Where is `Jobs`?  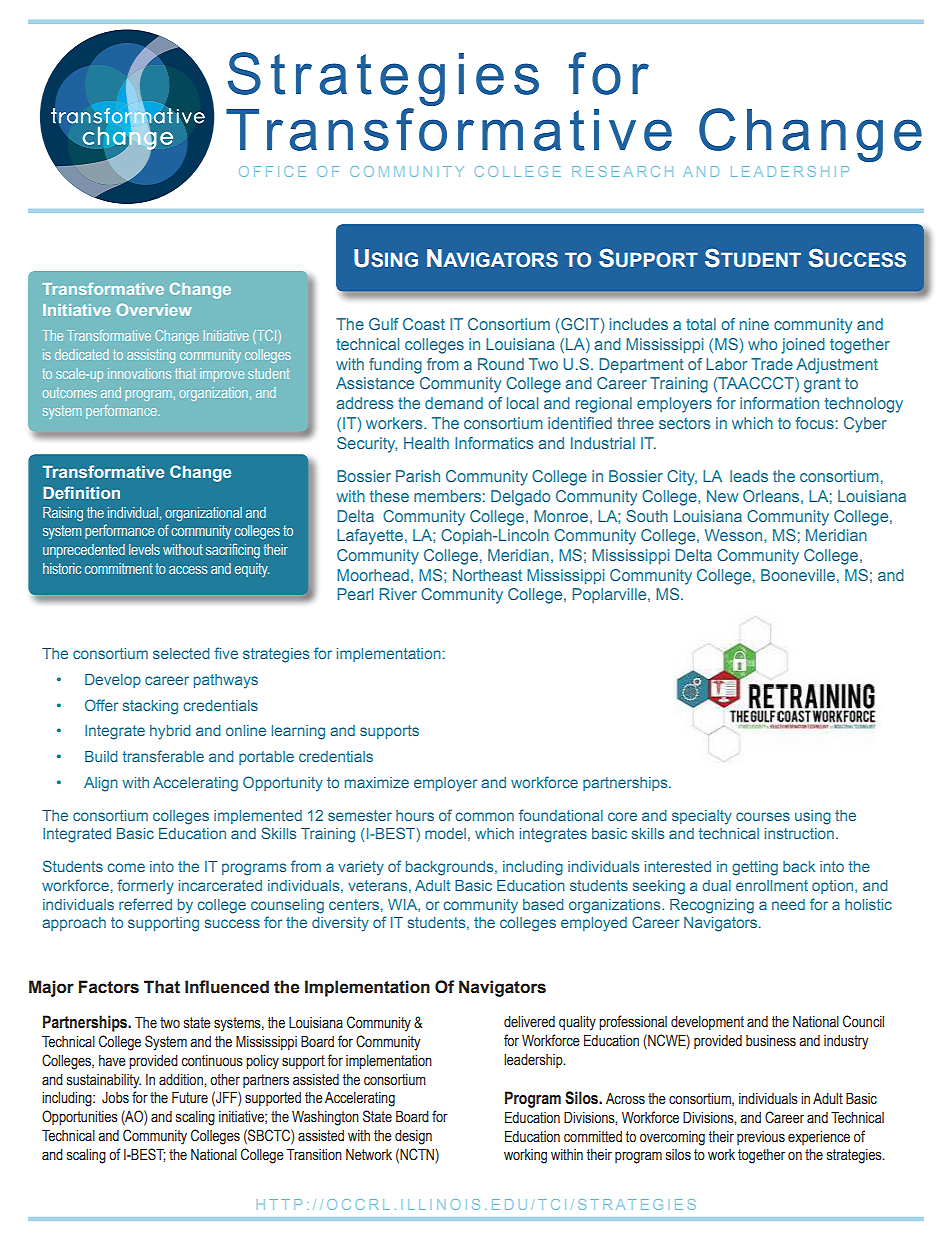
Jobs is located at coordinates (115, 1098).
